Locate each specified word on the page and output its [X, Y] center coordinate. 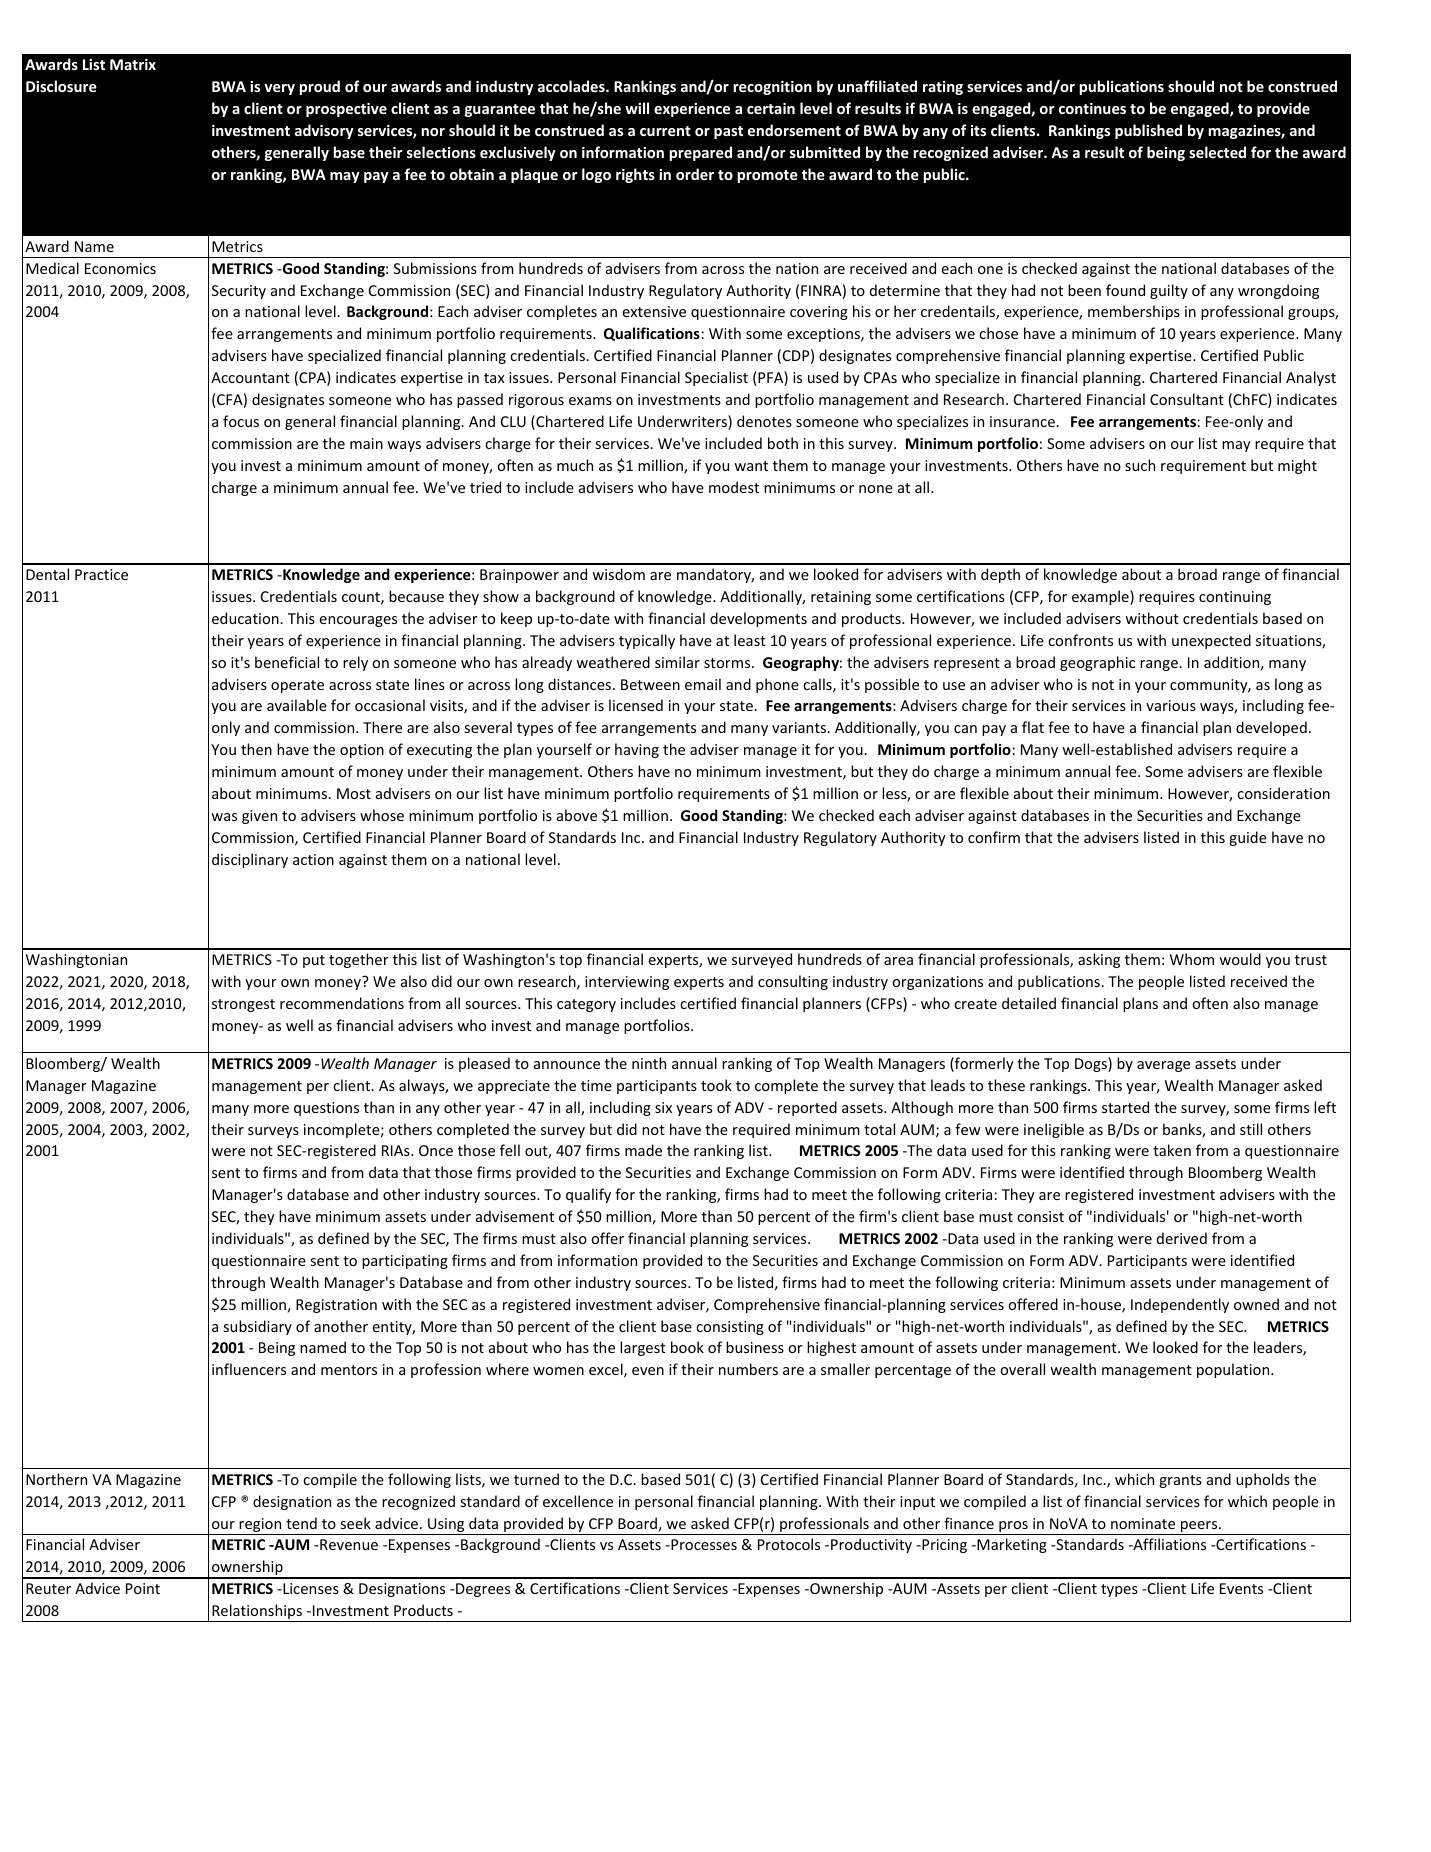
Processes [703, 1544]
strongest [243, 1005]
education [246, 618]
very [279, 89]
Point [143, 1588]
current [665, 131]
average [1163, 1066]
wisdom [618, 574]
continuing [1235, 598]
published [1148, 131]
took [716, 1085]
